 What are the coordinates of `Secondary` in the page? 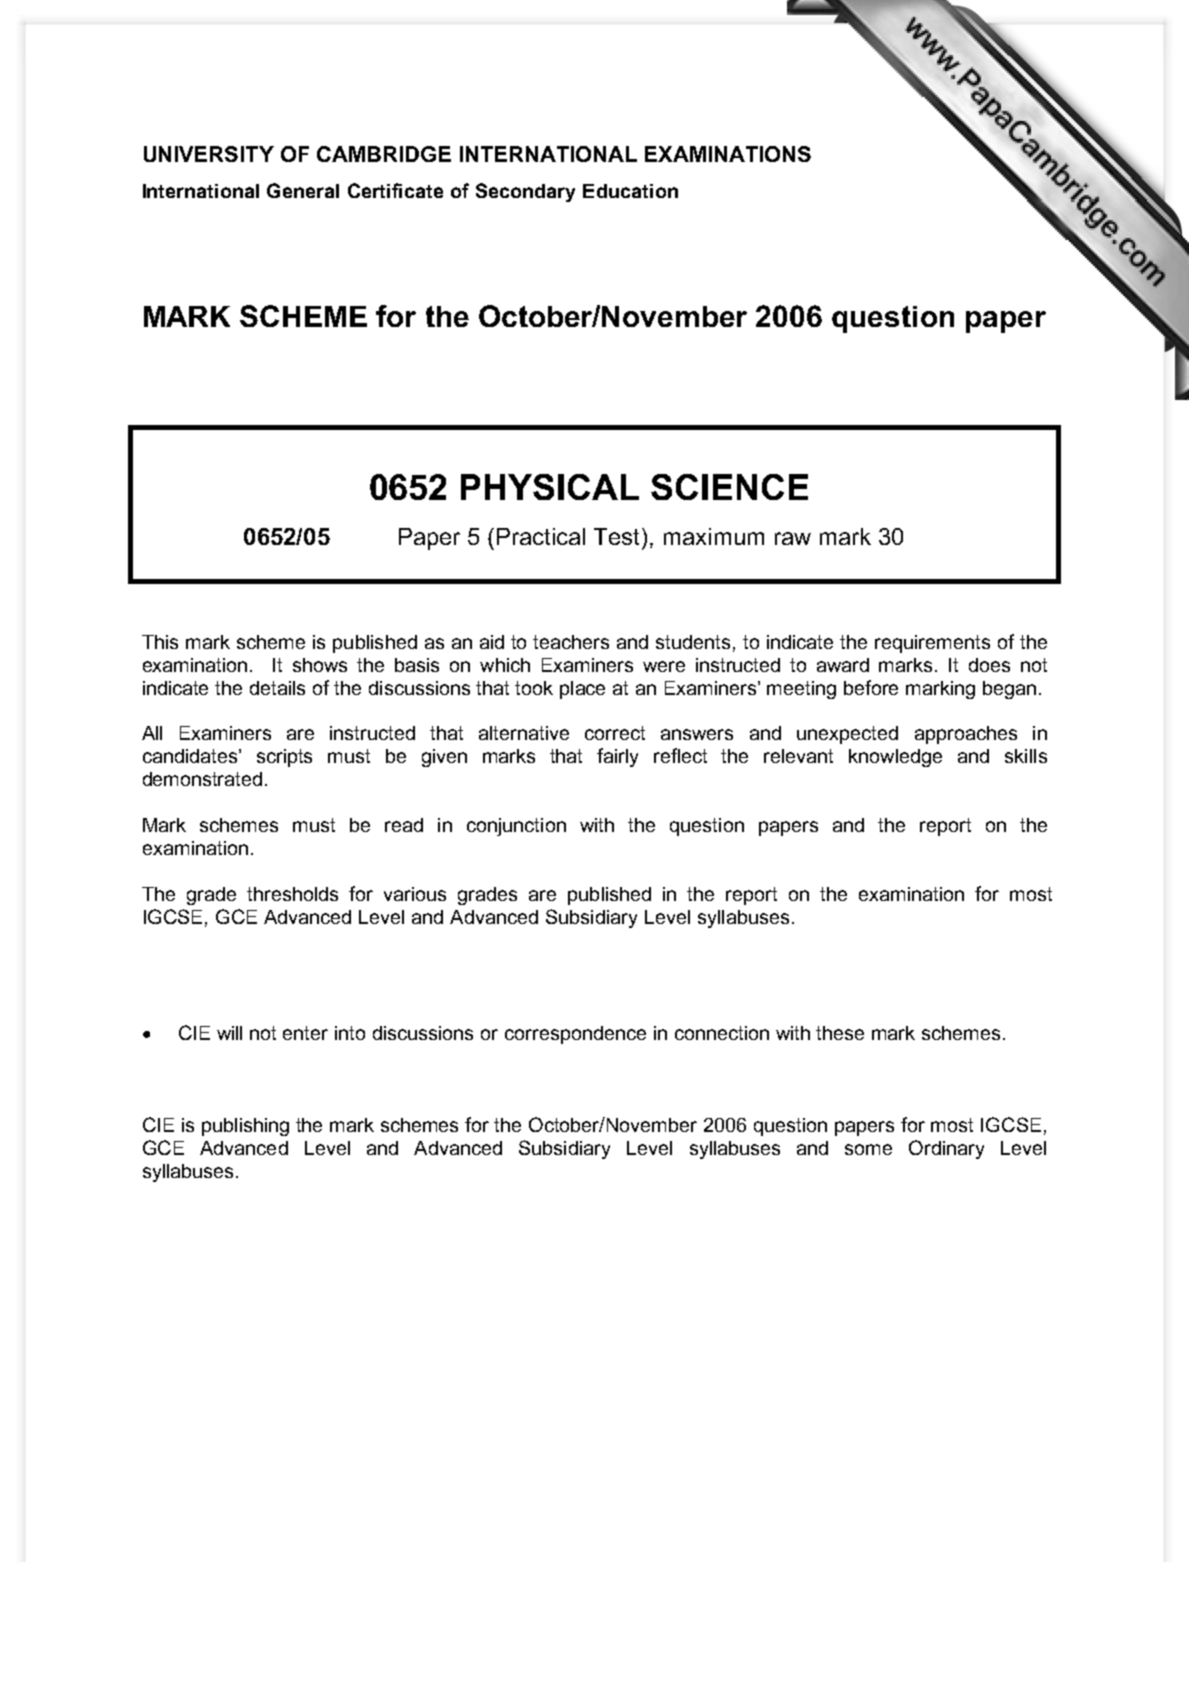 It's located at (525, 192).
